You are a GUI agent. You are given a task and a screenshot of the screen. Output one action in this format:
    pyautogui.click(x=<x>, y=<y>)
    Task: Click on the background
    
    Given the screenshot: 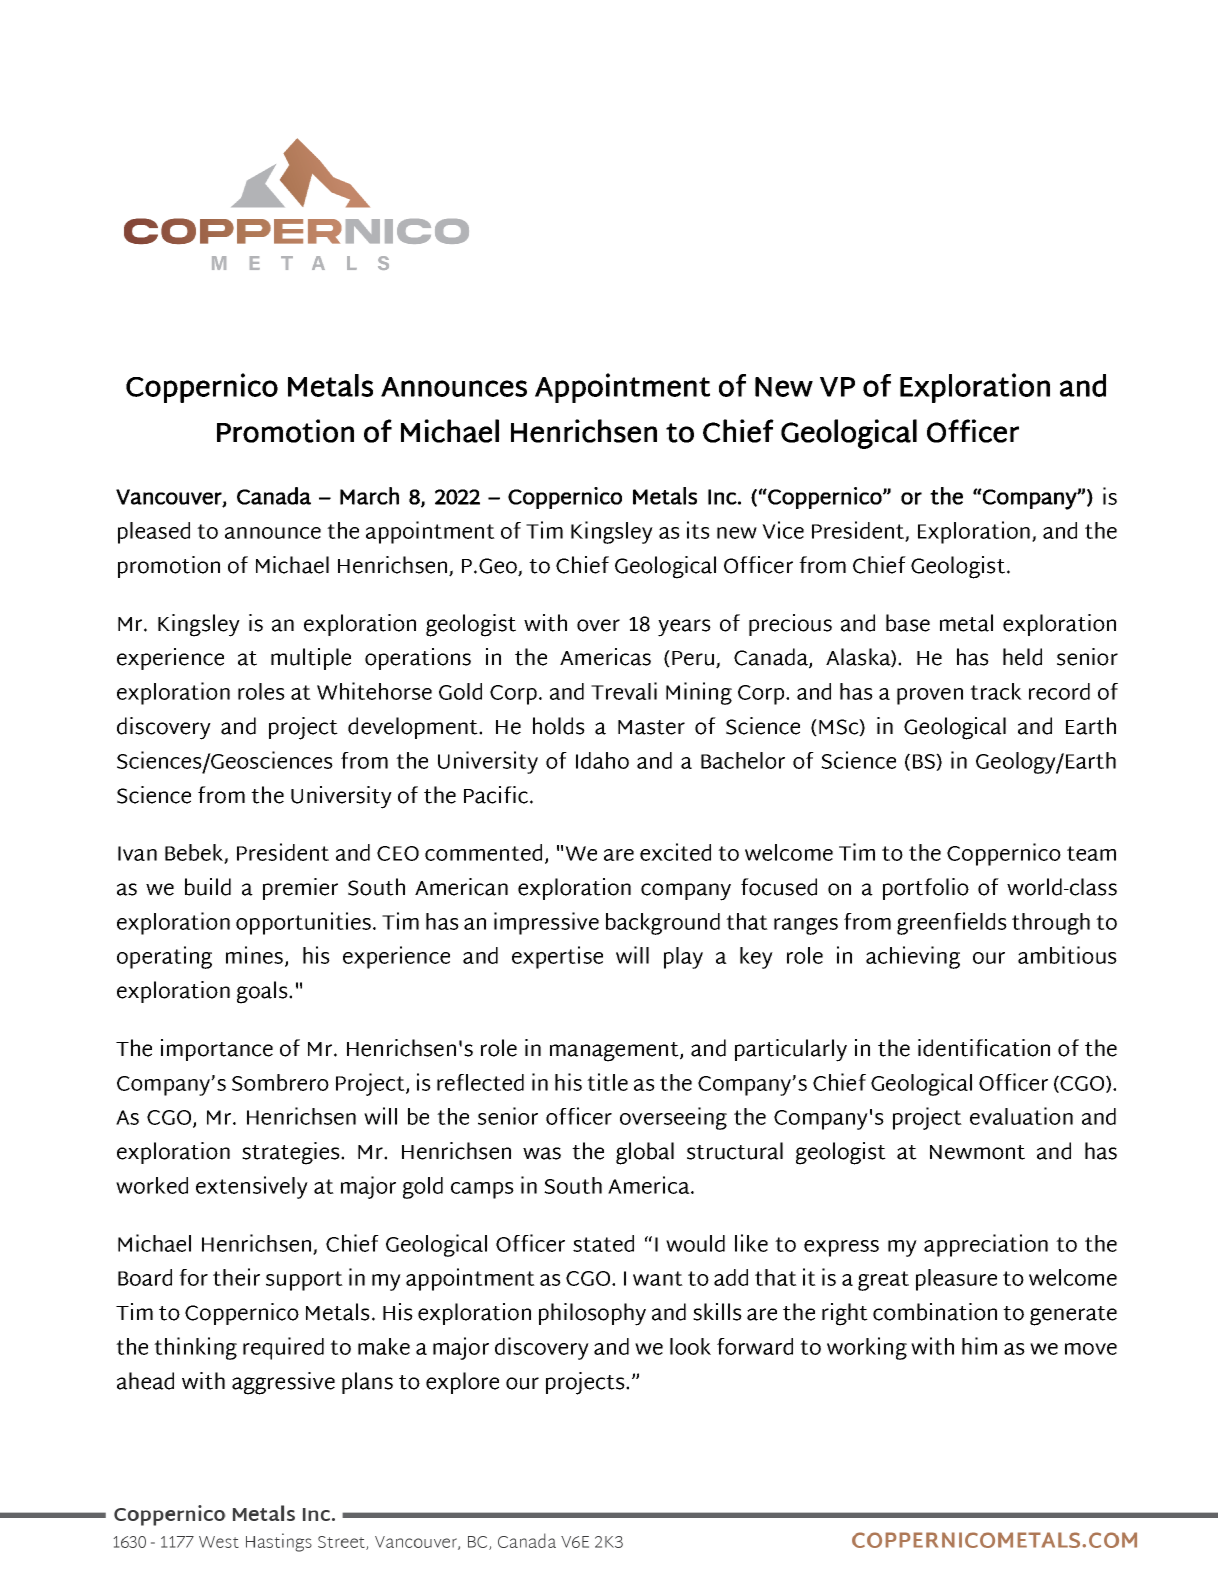 What is the action you would take?
    pyautogui.click(x=663, y=924)
